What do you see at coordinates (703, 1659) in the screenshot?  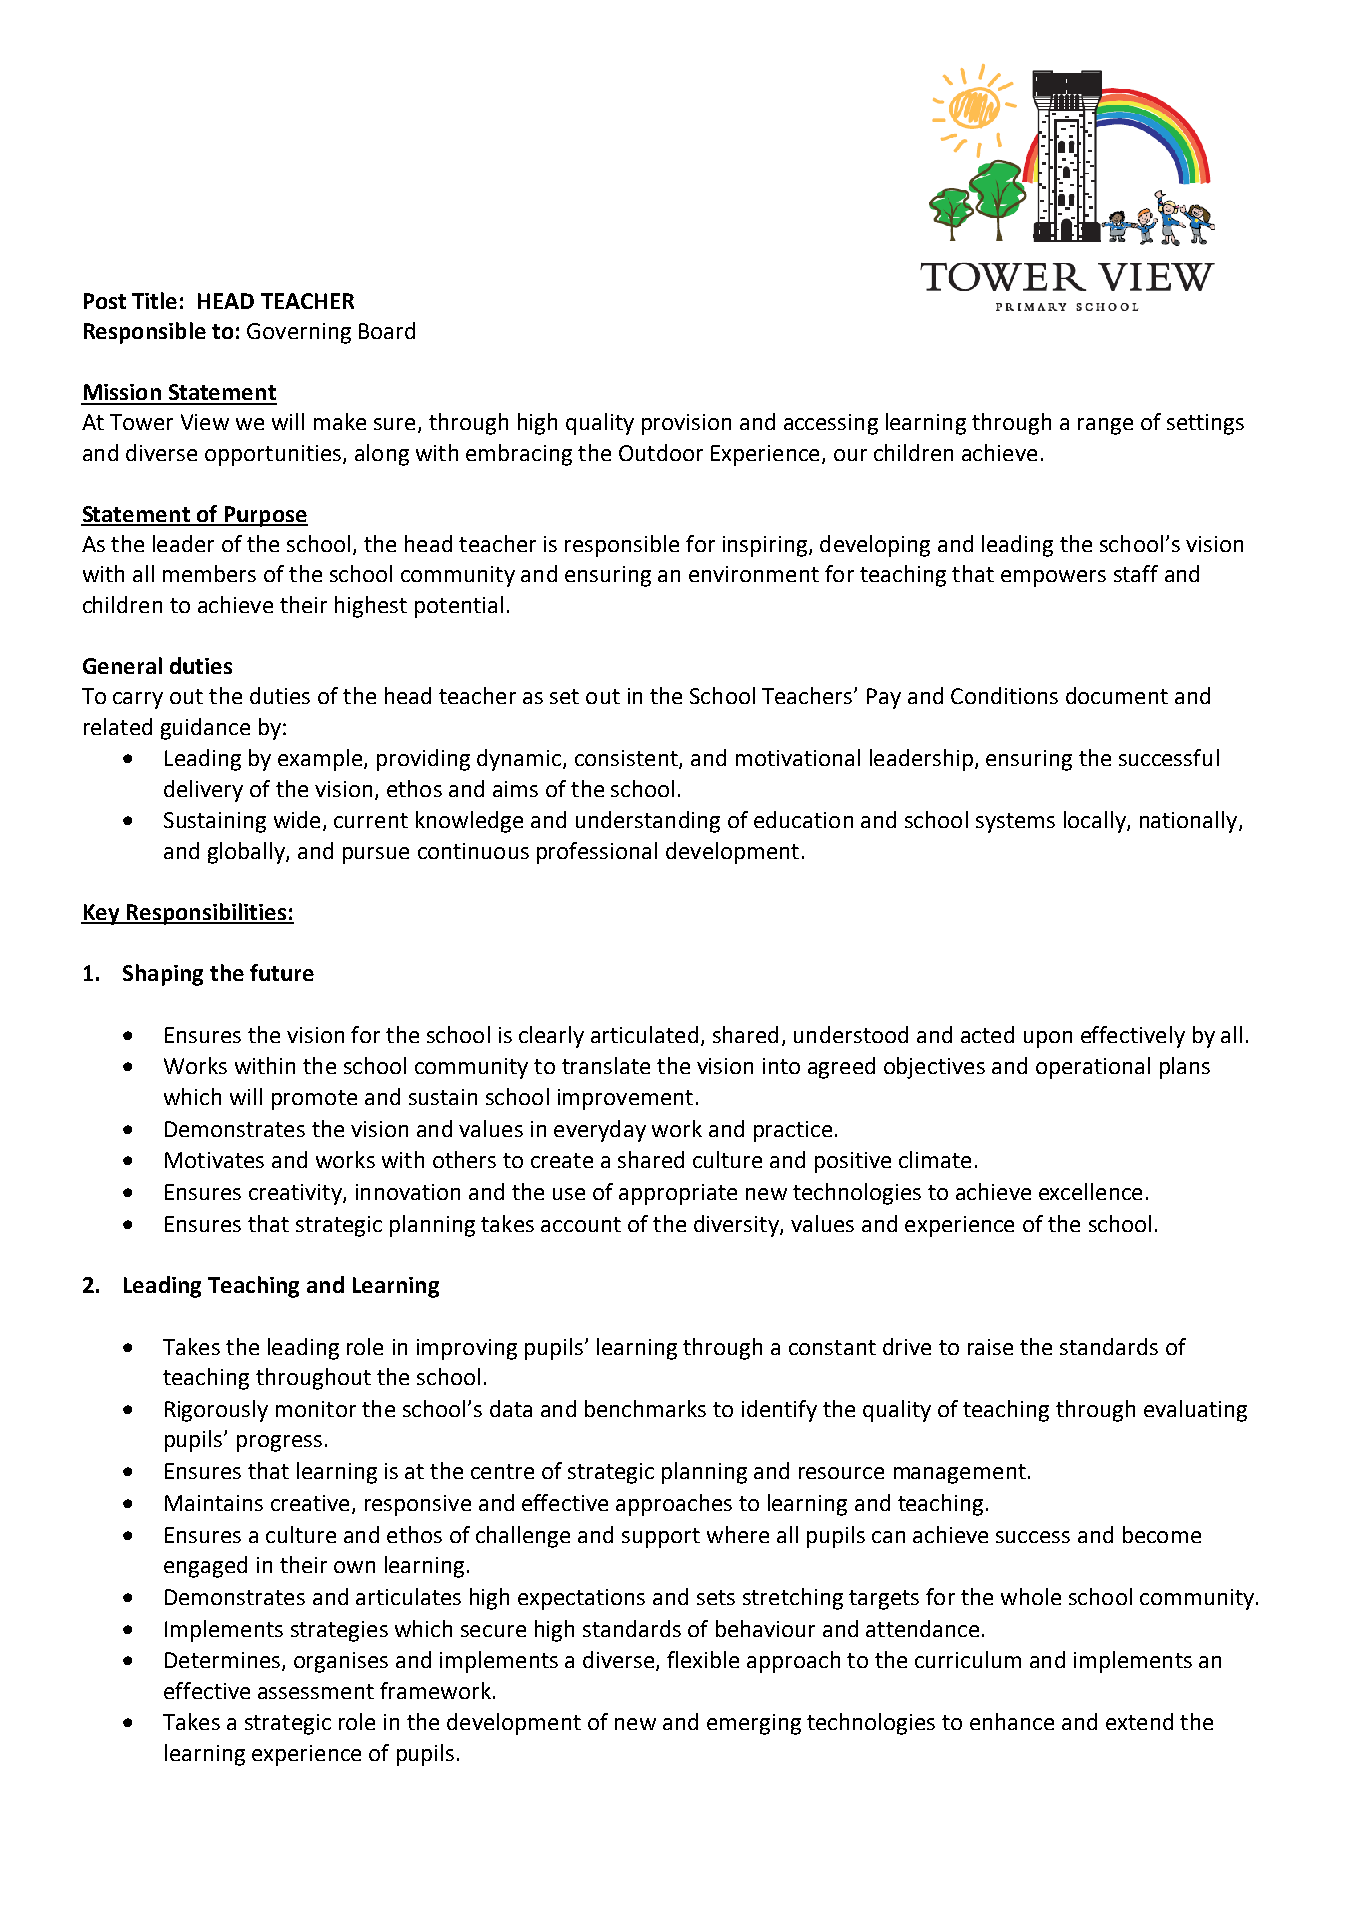 I see `flexible` at bounding box center [703, 1659].
